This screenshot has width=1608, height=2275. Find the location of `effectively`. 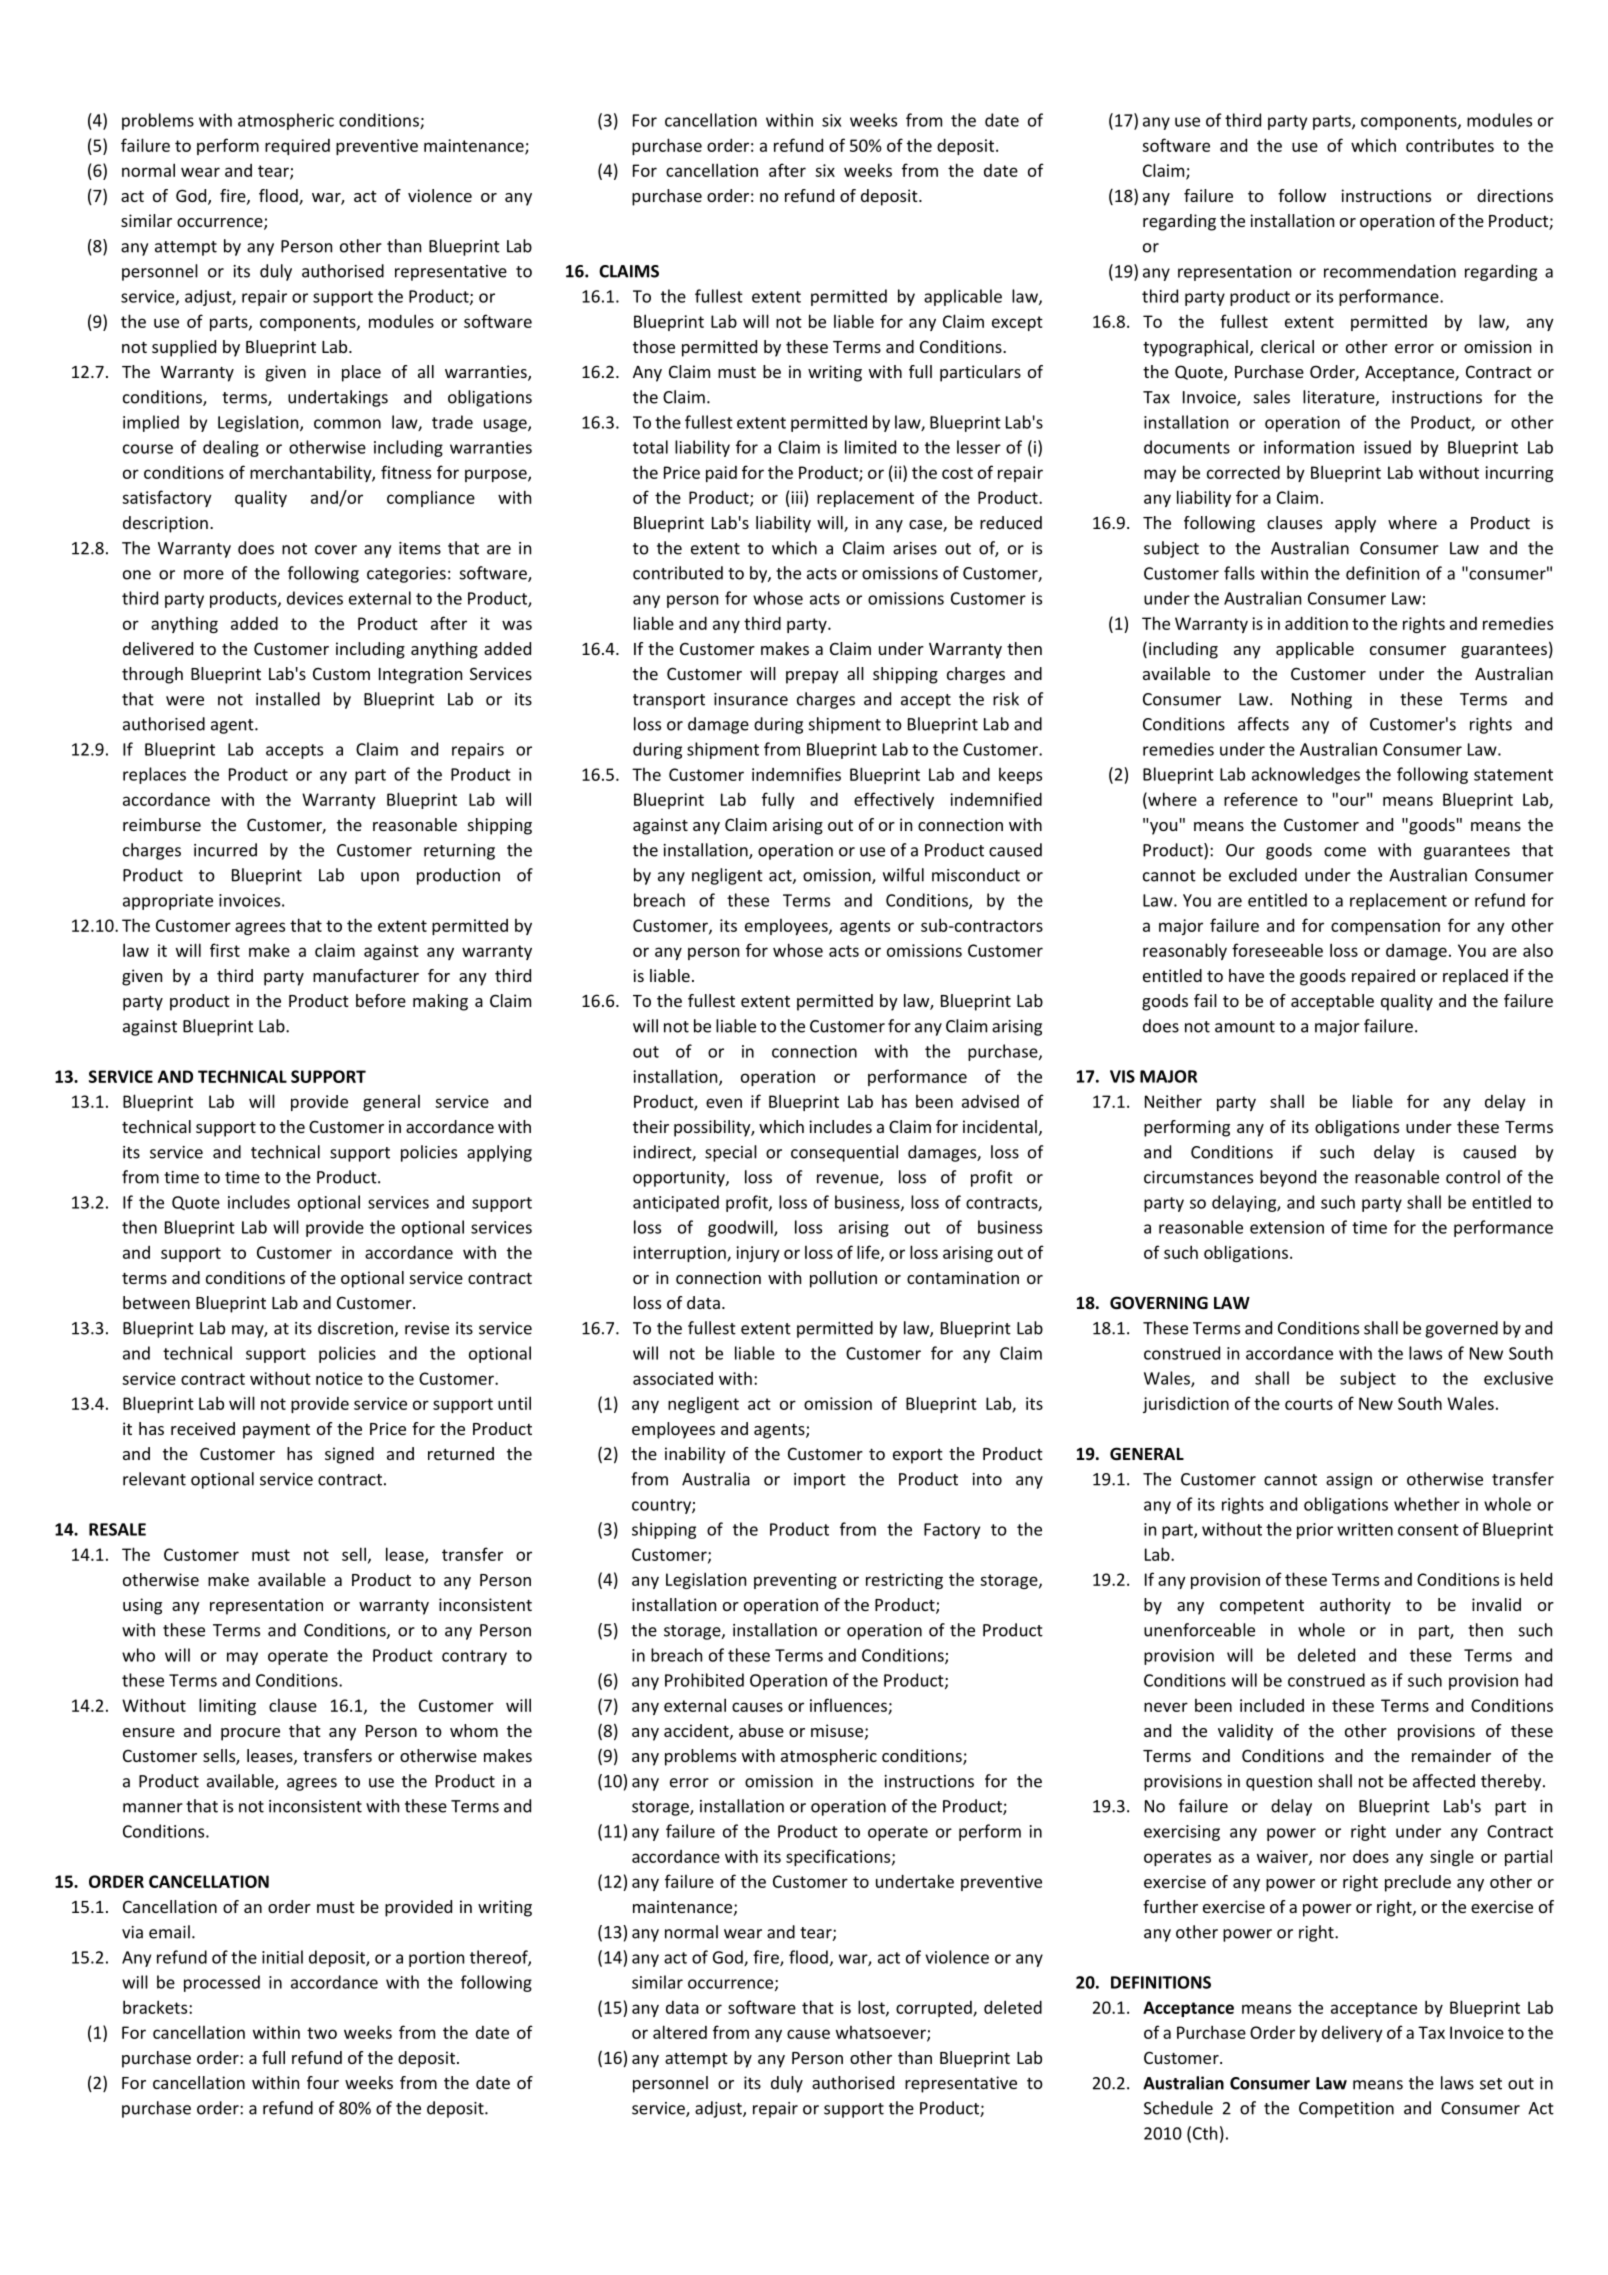

effectively is located at coordinates (894, 800).
